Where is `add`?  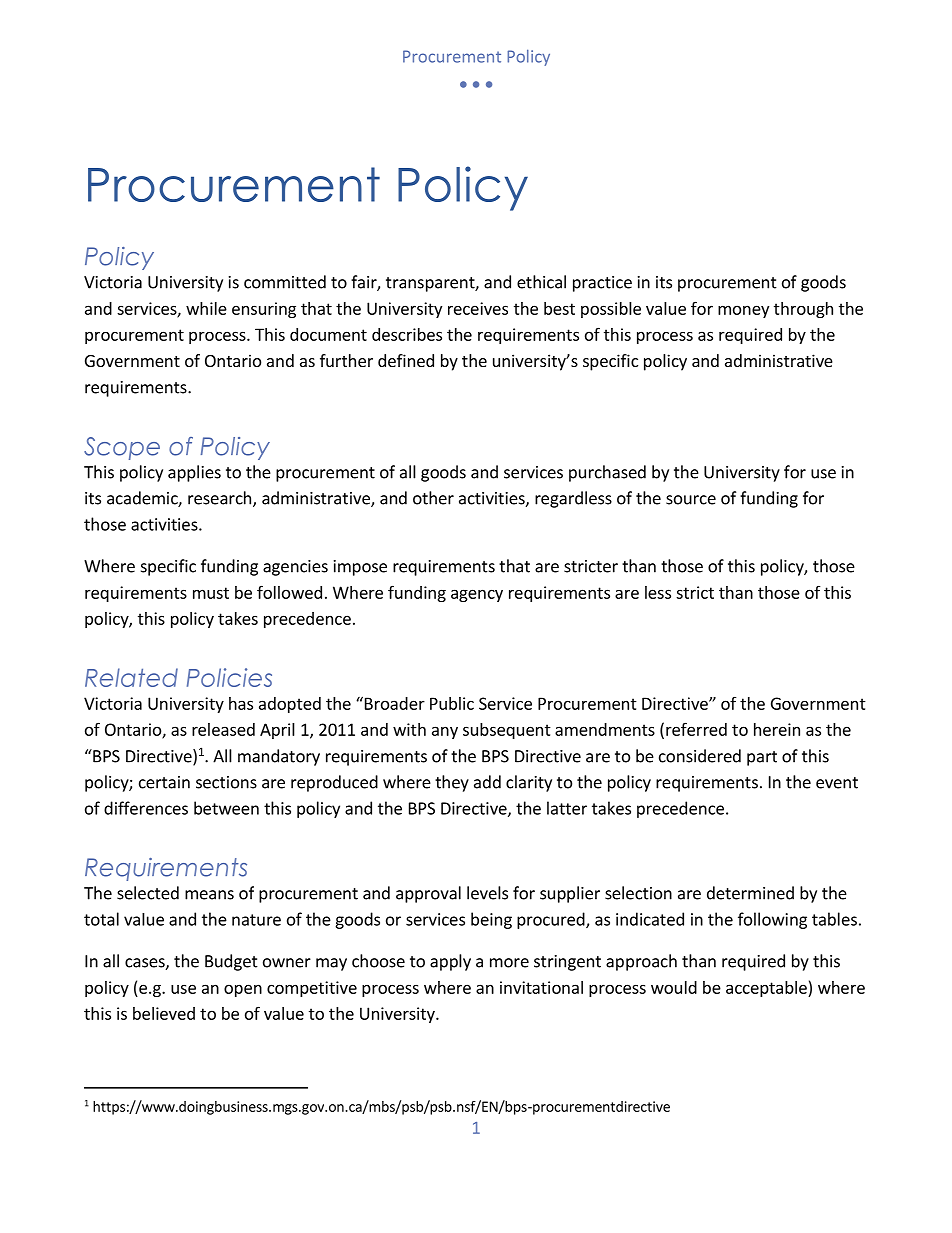 add is located at coordinates (487, 782).
